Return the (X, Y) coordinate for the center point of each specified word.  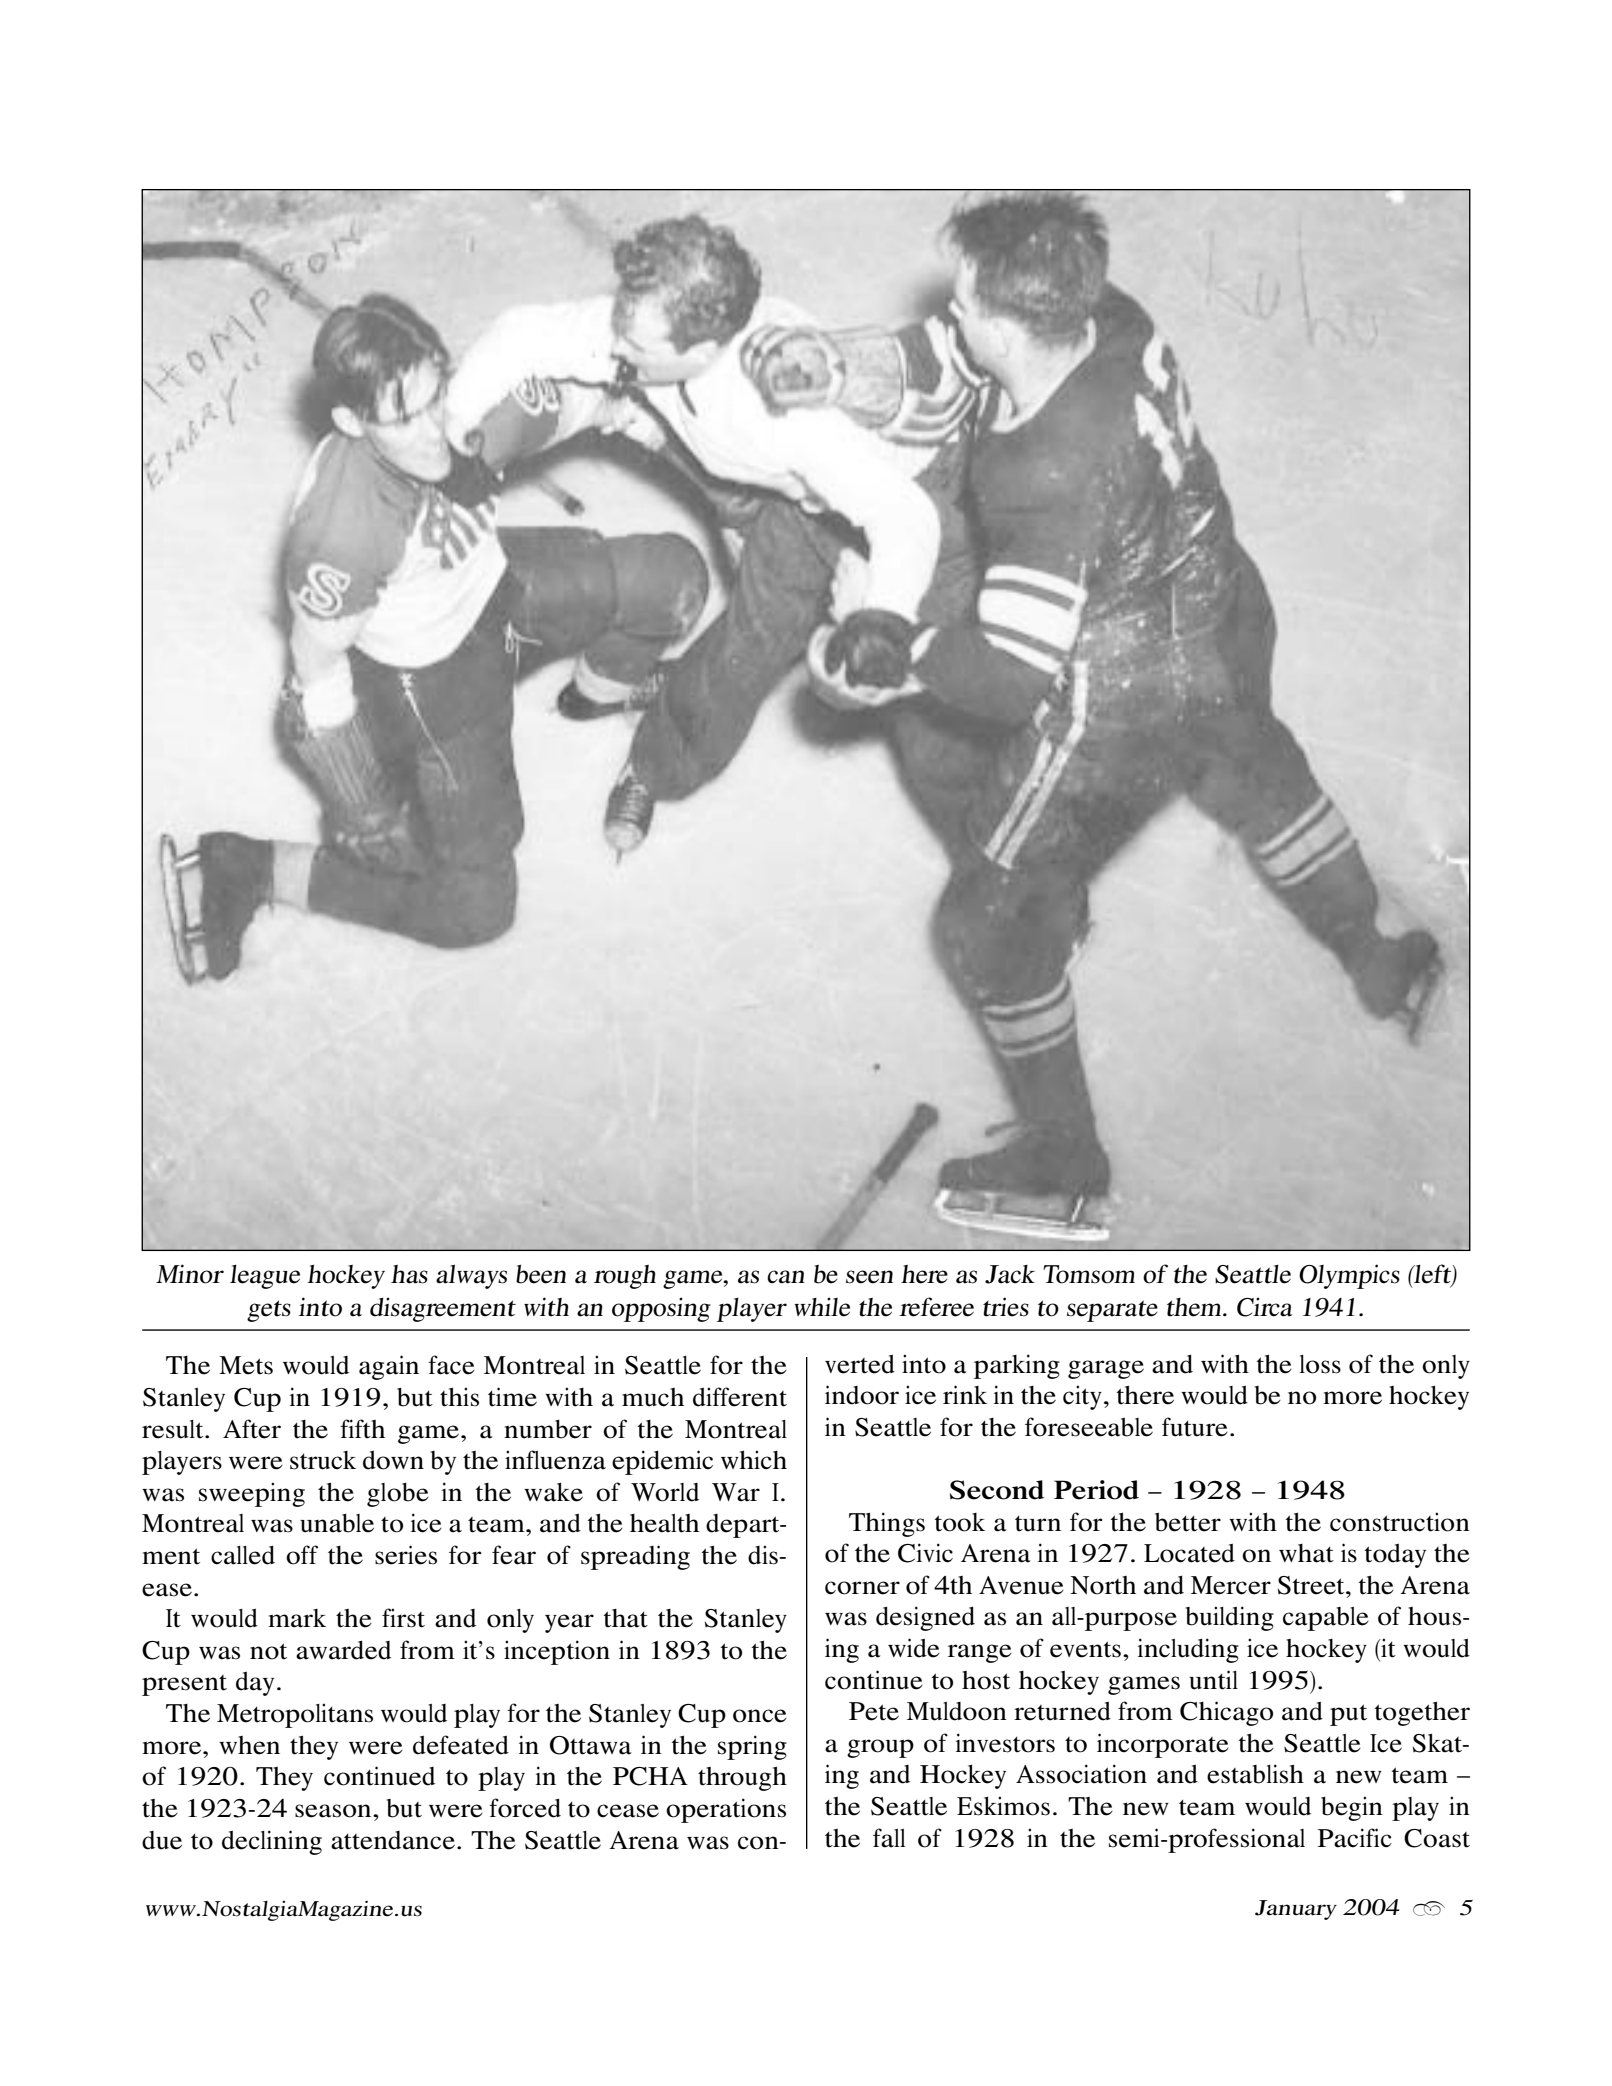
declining (272, 1842)
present (184, 1685)
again (389, 1367)
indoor (862, 1395)
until (1213, 1680)
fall (889, 1838)
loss (1320, 1364)
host (986, 1680)
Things (887, 1524)
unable (337, 1523)
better (1188, 1522)
